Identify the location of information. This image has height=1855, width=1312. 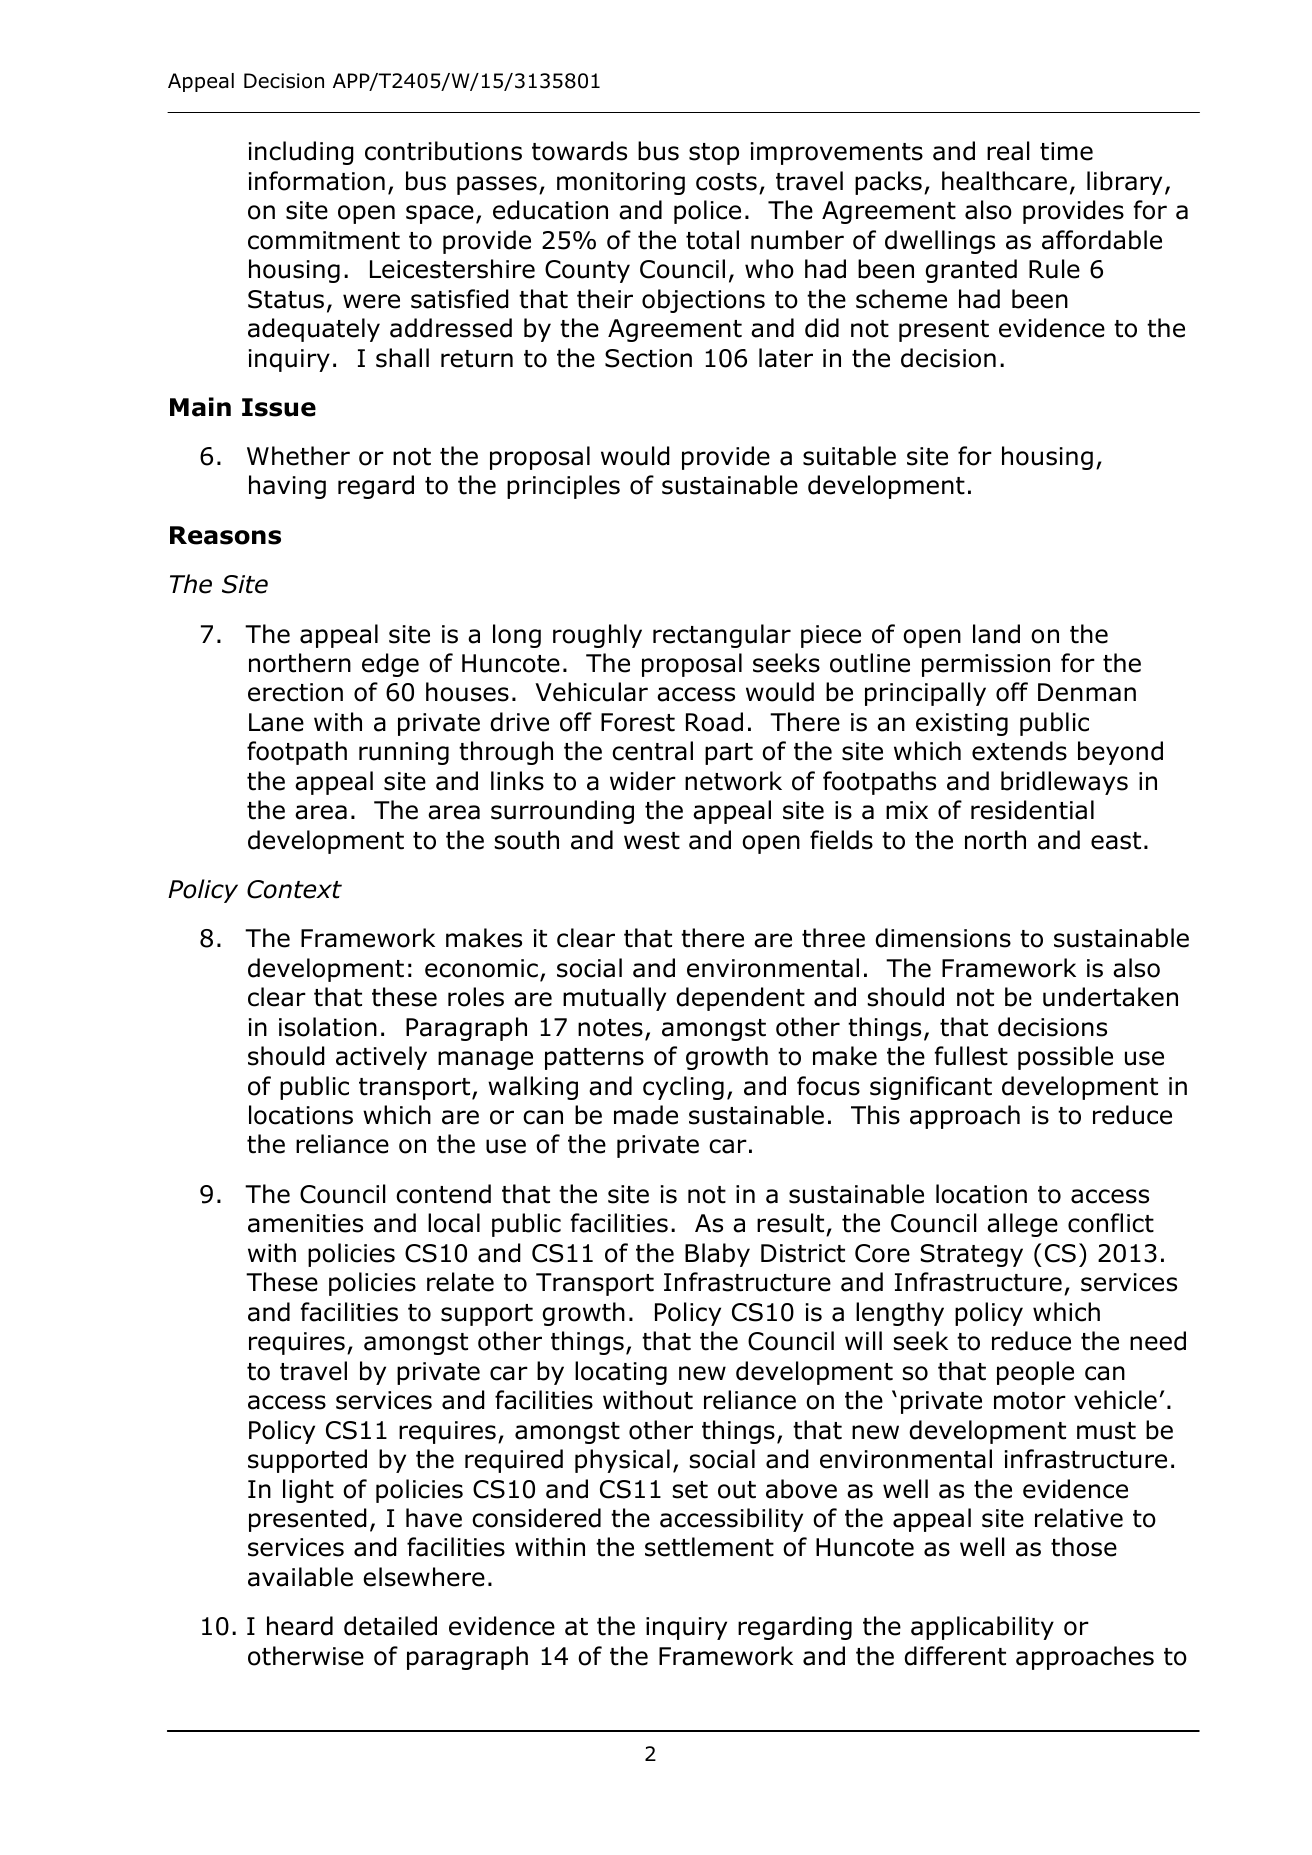
(317, 181).
